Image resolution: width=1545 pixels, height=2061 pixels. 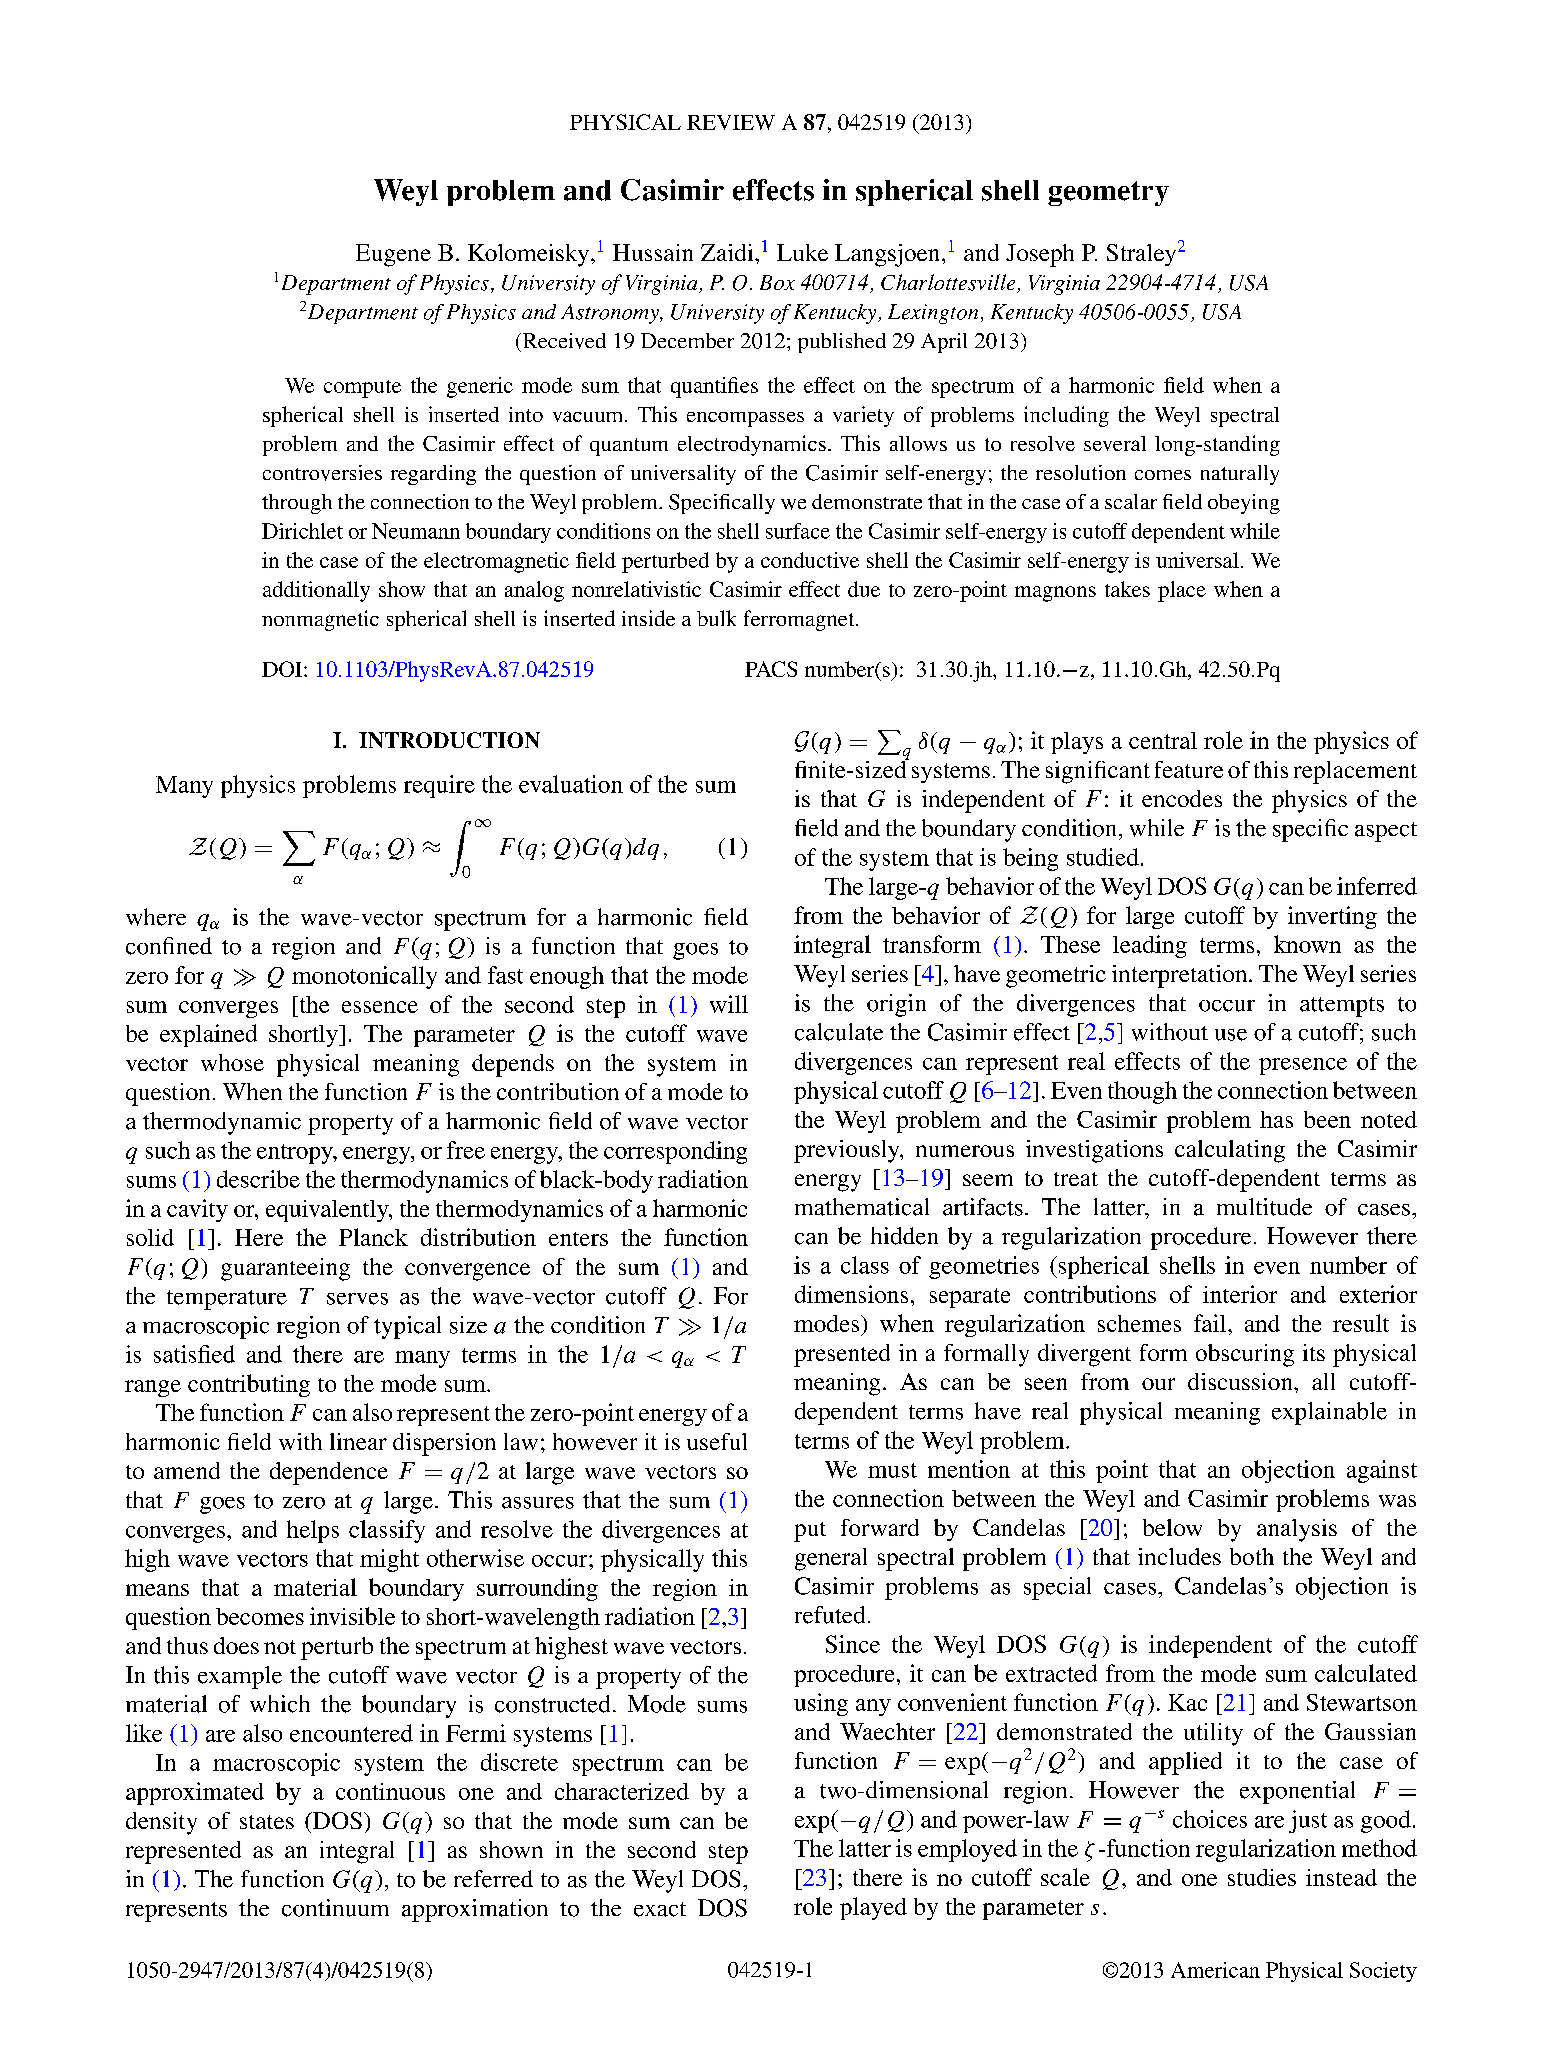 What do you see at coordinates (335, 1908) in the screenshot?
I see `continuum` at bounding box center [335, 1908].
